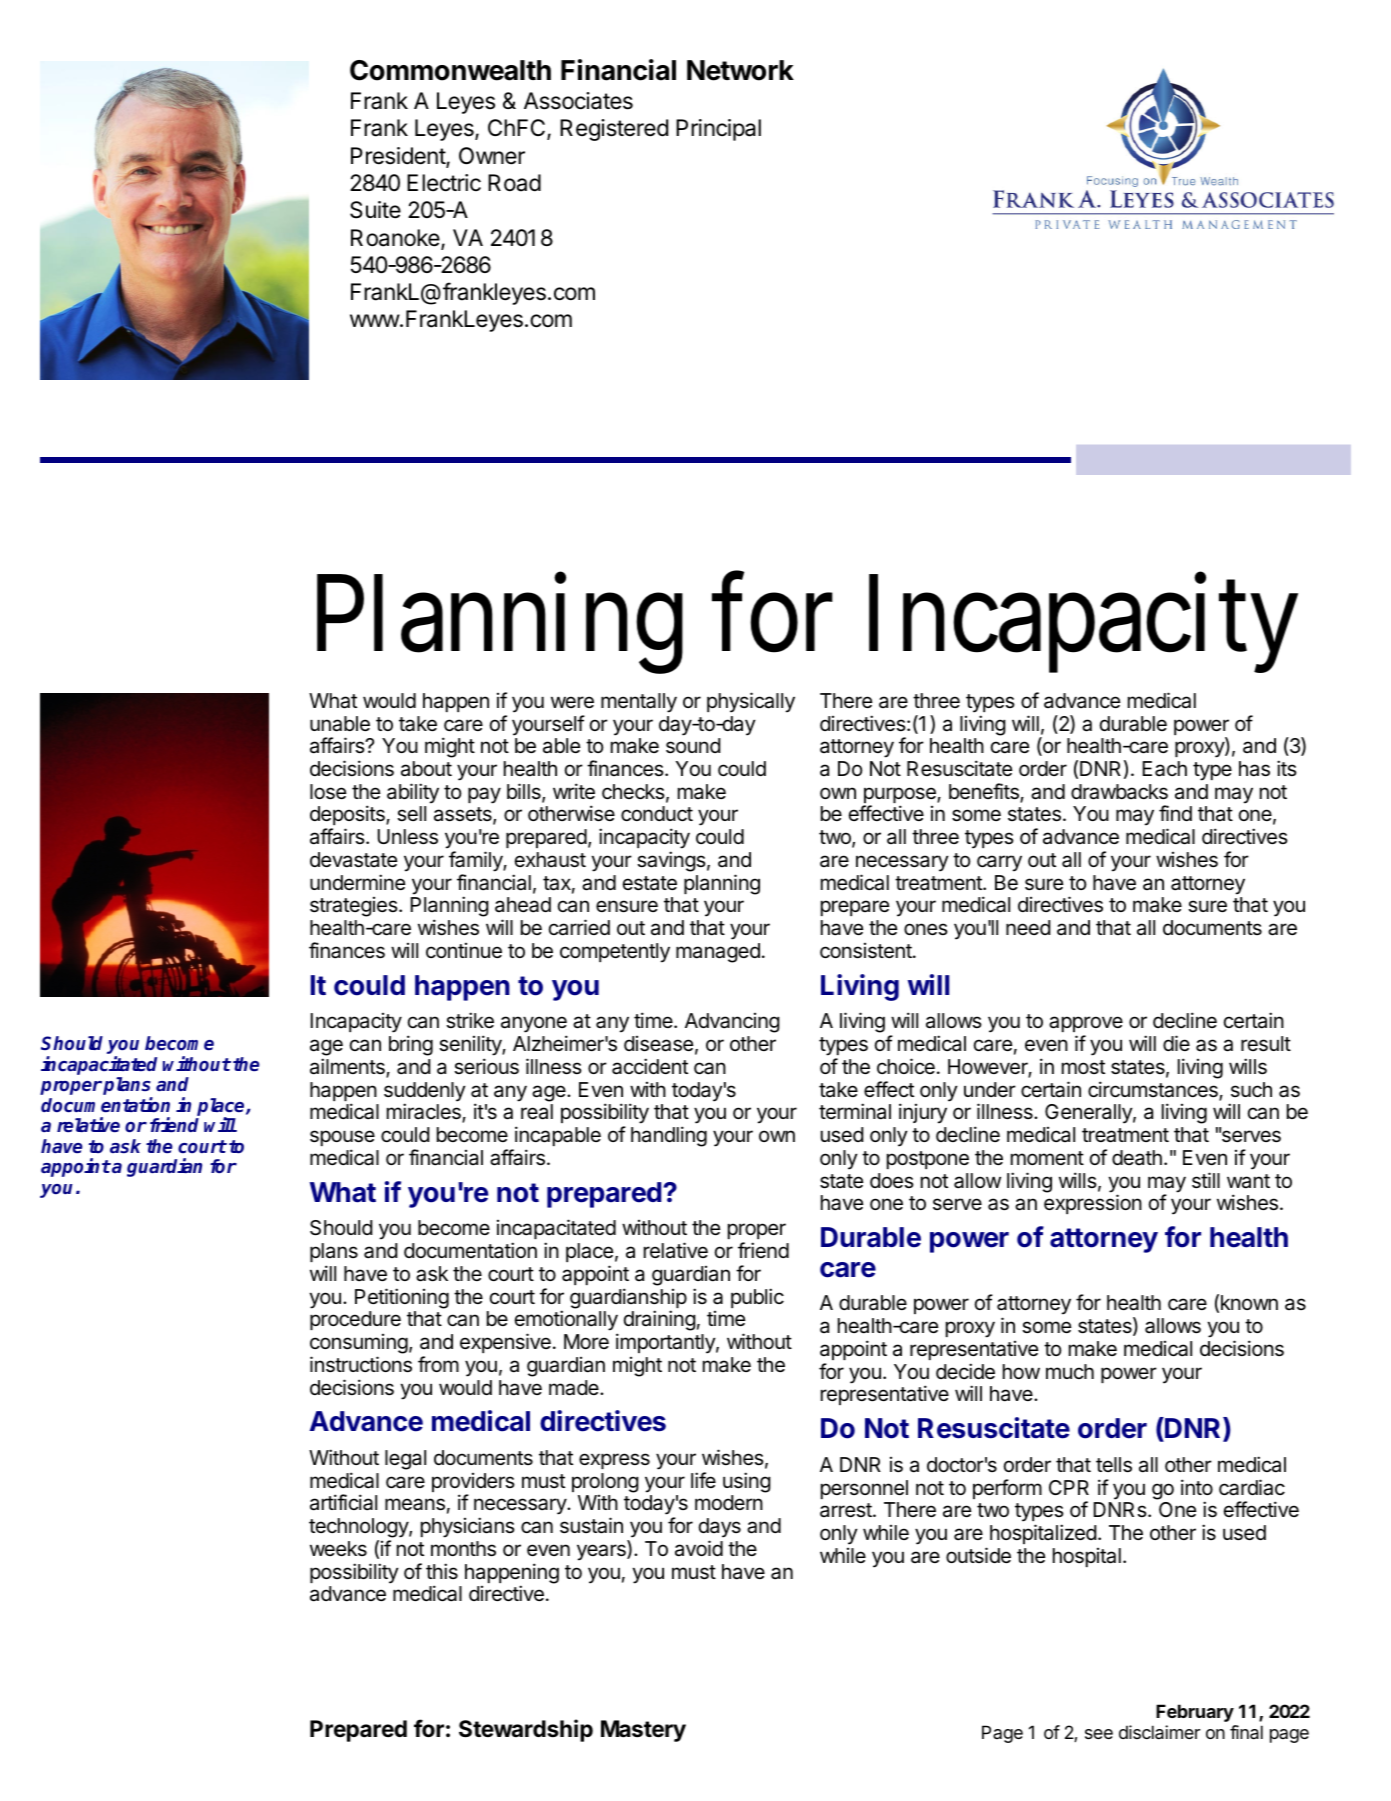  What do you see at coordinates (751, 702) in the screenshot?
I see `physically` at bounding box center [751, 702].
